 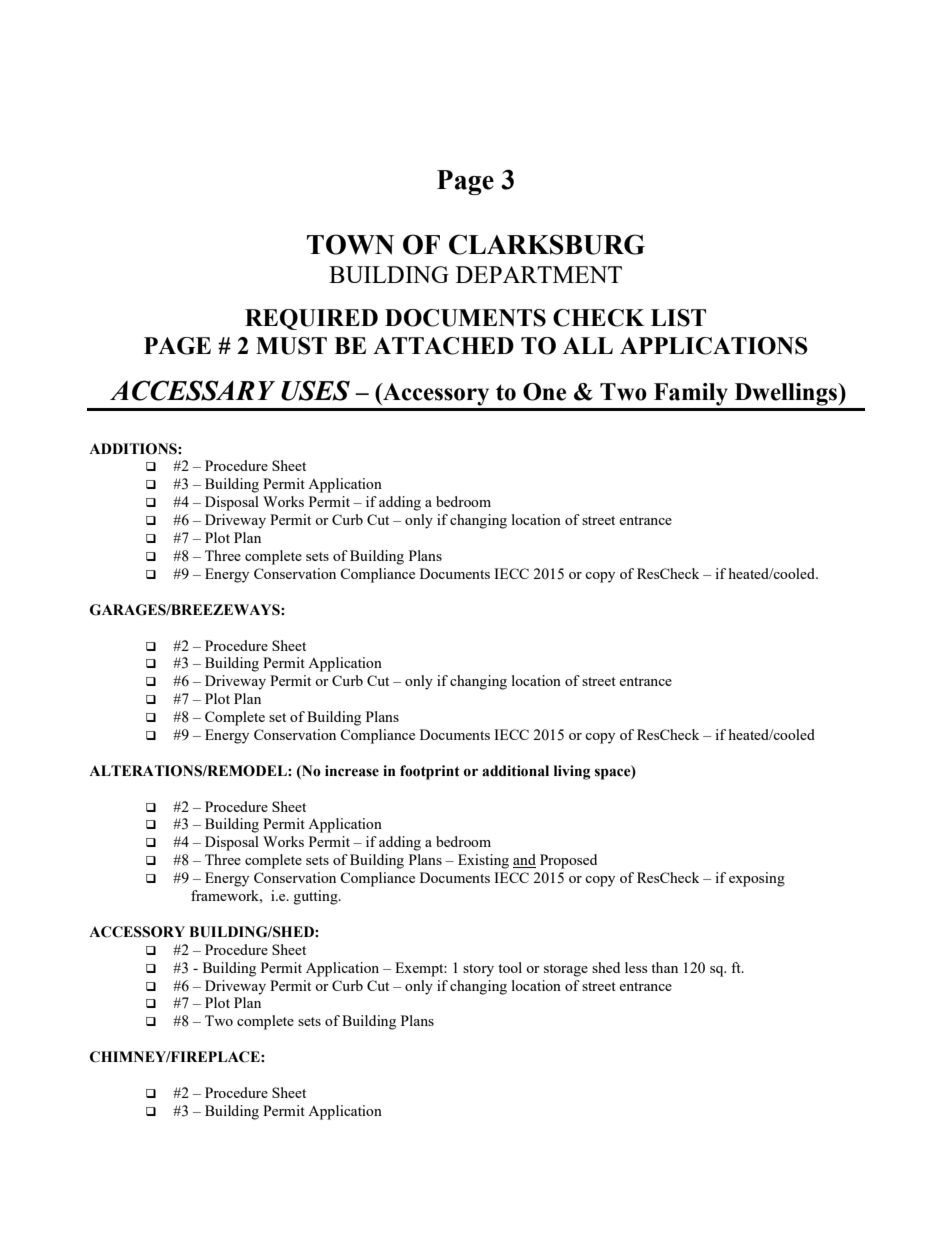 I want to click on USES, so click(x=315, y=390).
